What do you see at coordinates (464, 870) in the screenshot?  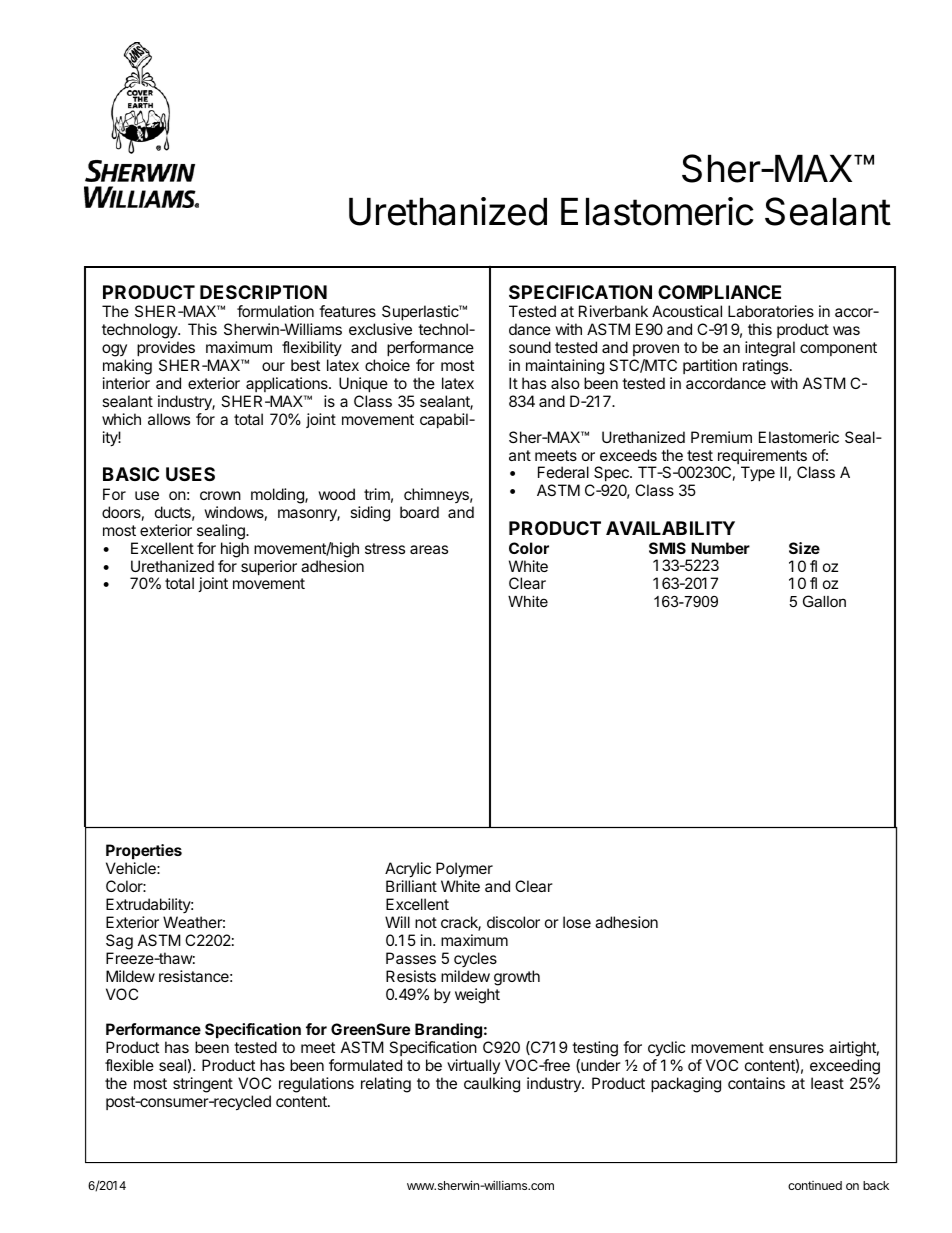 I see `Polymer` at bounding box center [464, 870].
